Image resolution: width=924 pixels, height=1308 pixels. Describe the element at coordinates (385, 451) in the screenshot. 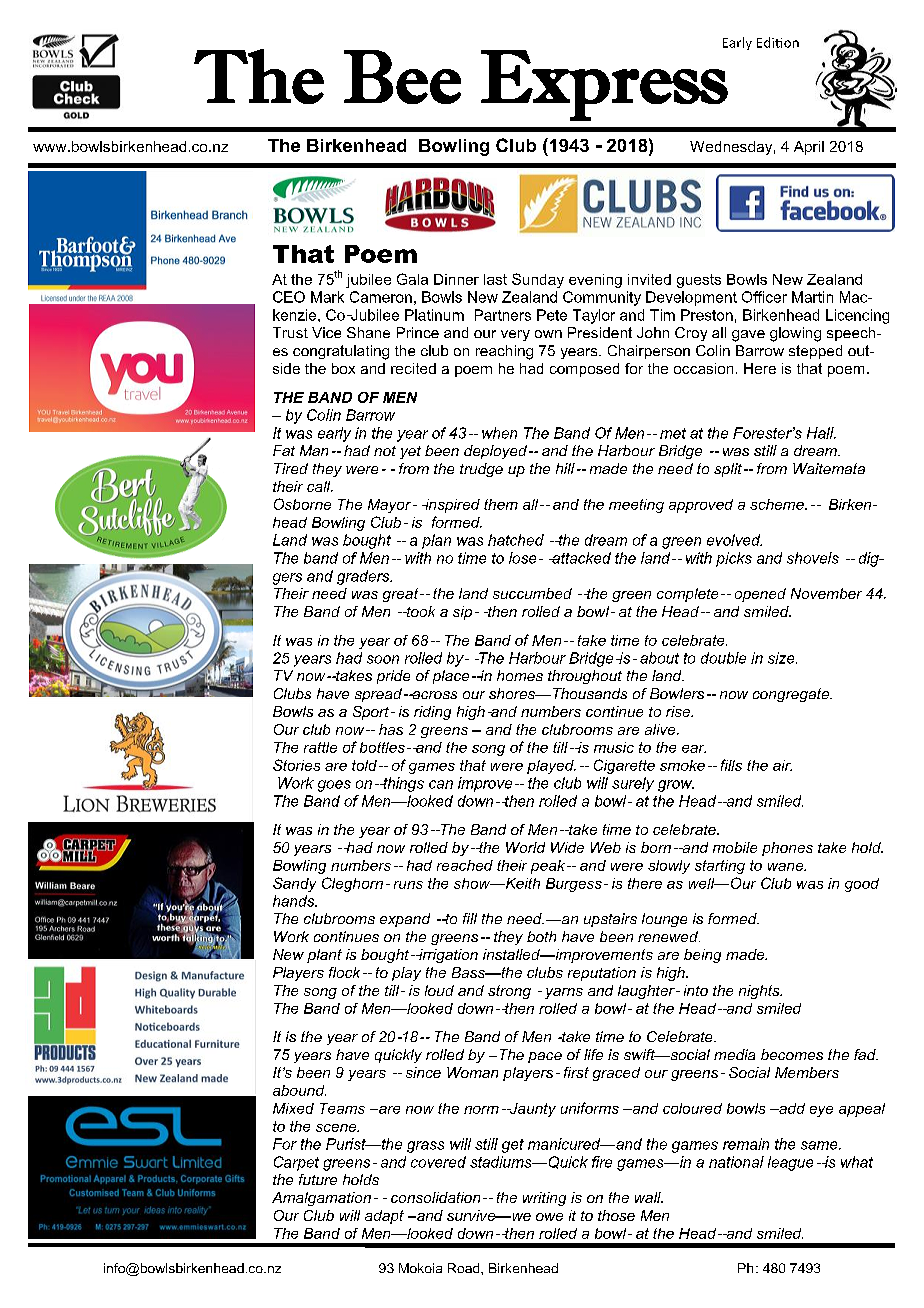

I see `not` at that location.
